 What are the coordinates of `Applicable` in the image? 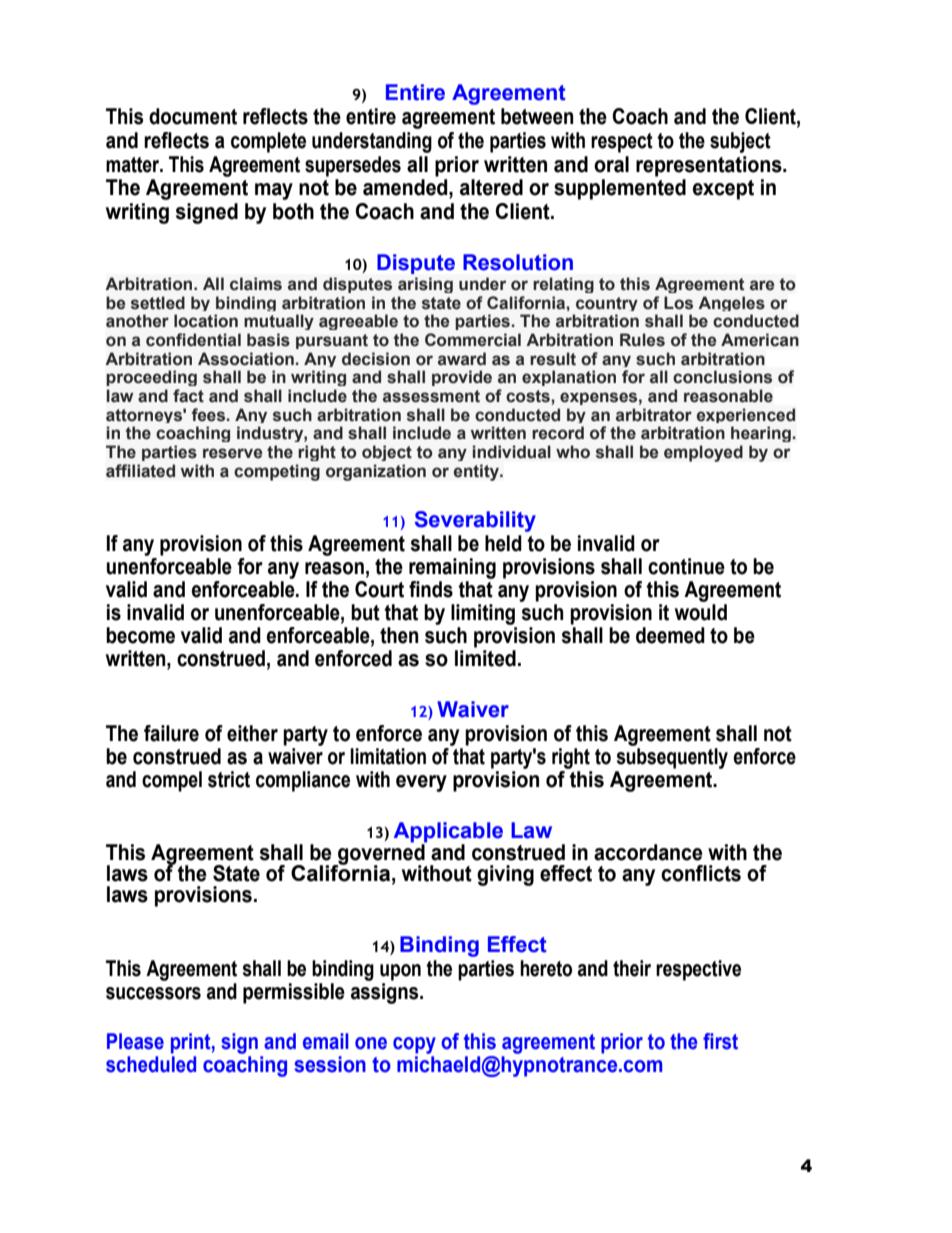 It's located at (448, 833).
